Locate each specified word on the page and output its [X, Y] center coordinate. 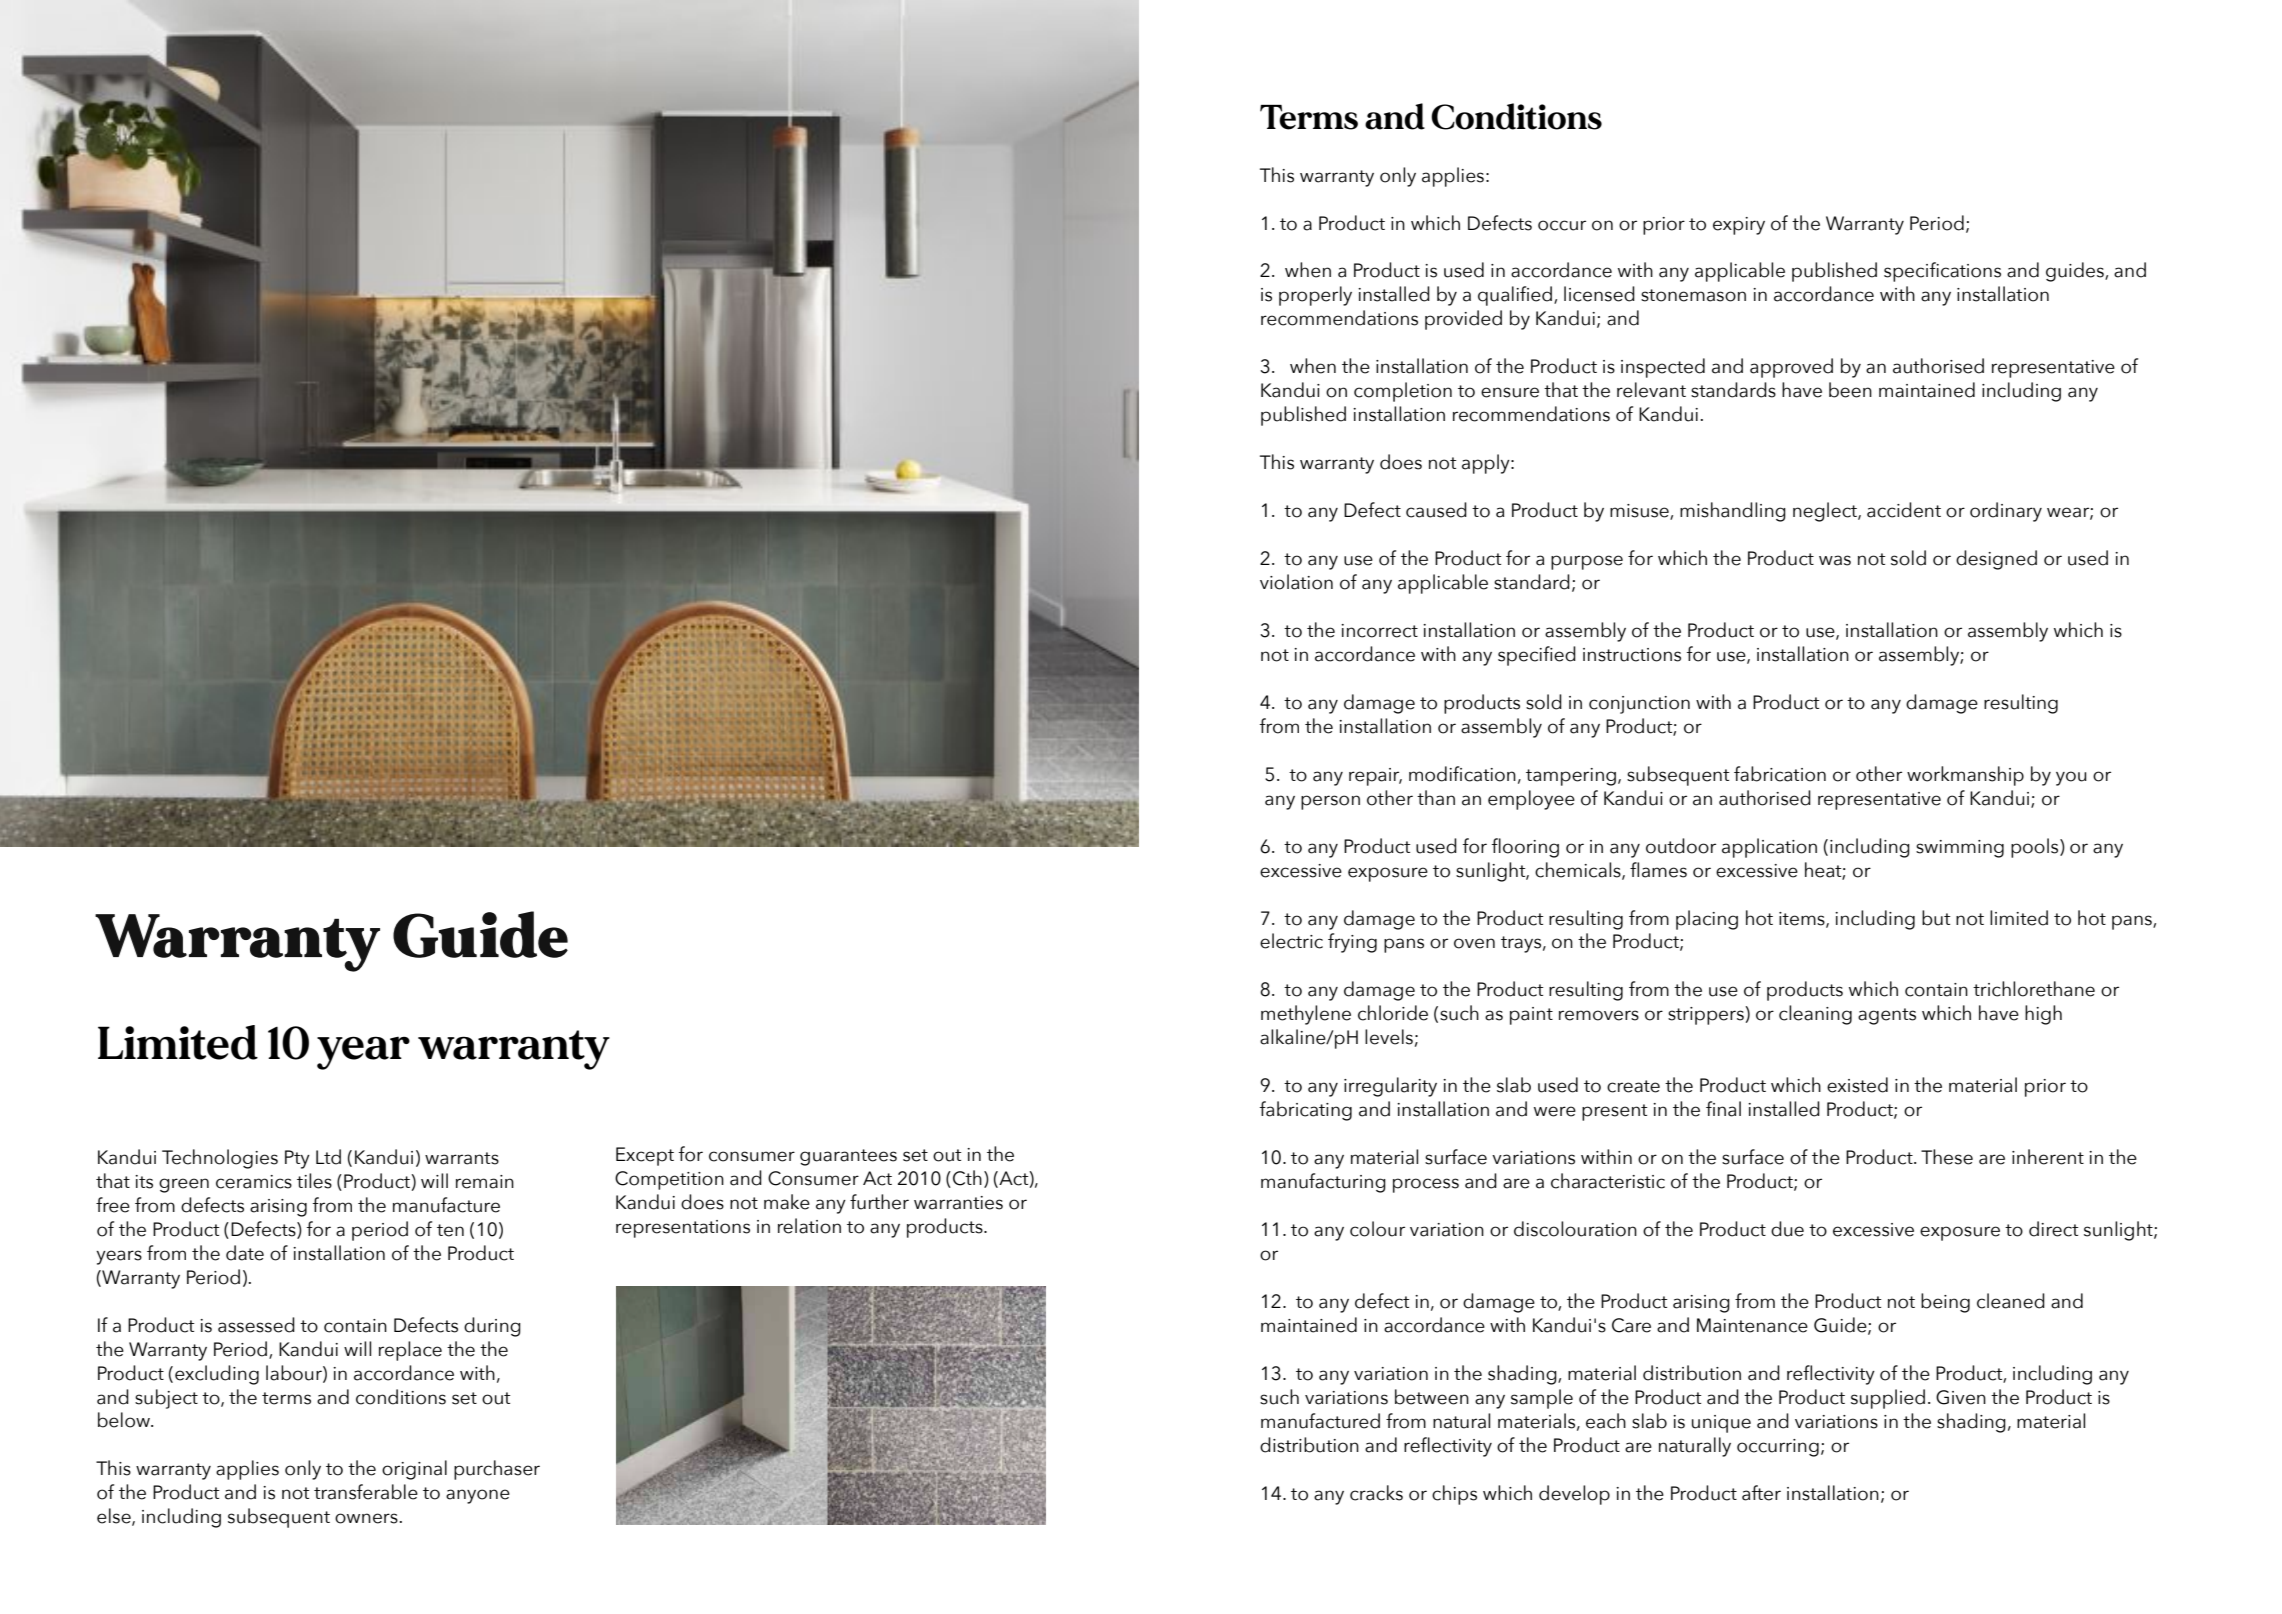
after [1761, 1493]
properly [1315, 296]
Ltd [328, 1157]
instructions [1632, 655]
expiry [1739, 226]
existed [1857, 1085]
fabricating [1305, 1111]
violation [1296, 582]
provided [1463, 320]
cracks [1376, 1493]
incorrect [1379, 631]
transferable [366, 1492]
